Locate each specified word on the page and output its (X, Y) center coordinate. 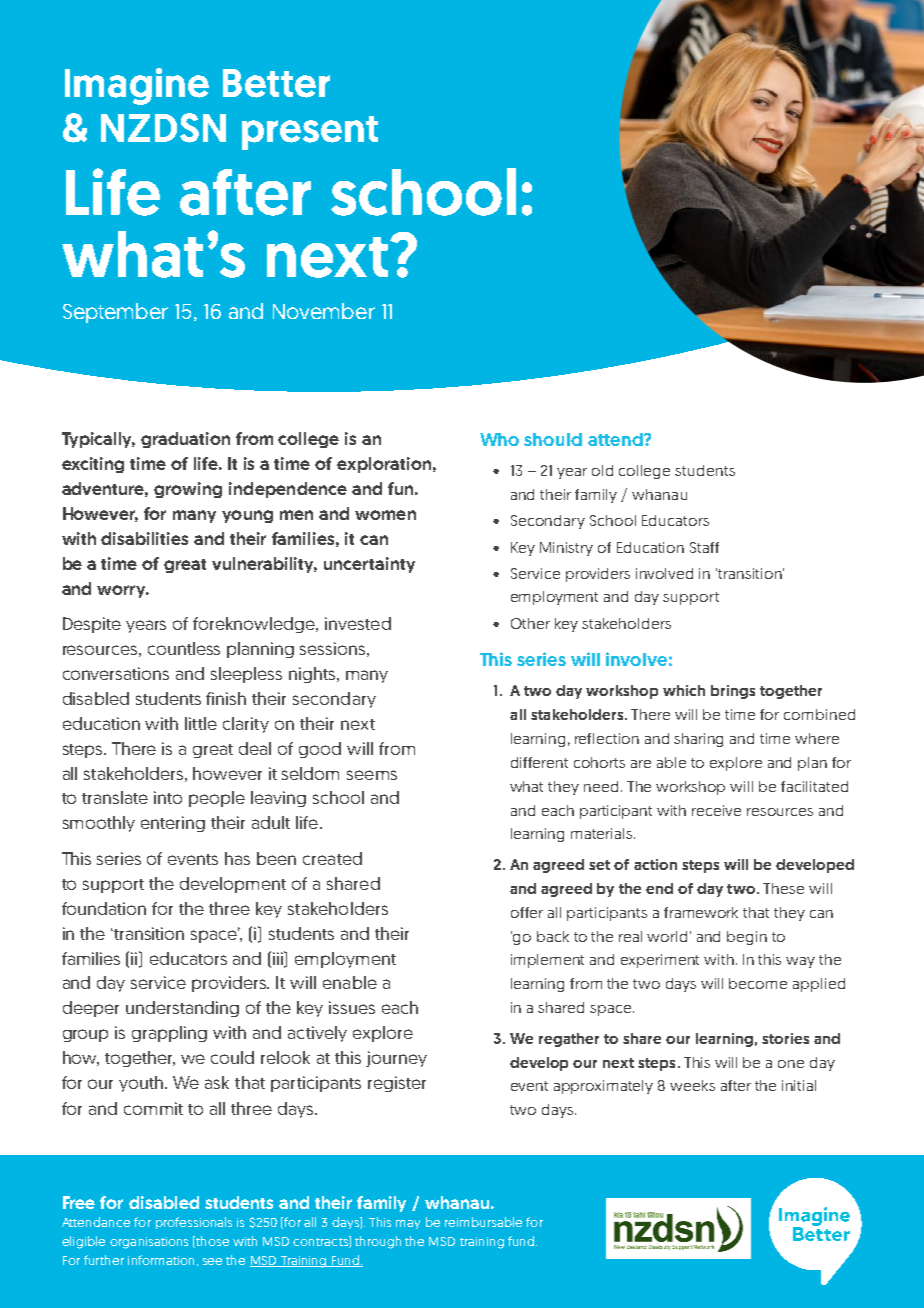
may (408, 1224)
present (310, 133)
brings (733, 692)
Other (530, 623)
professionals (194, 1223)
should (553, 439)
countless (184, 648)
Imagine (137, 86)
